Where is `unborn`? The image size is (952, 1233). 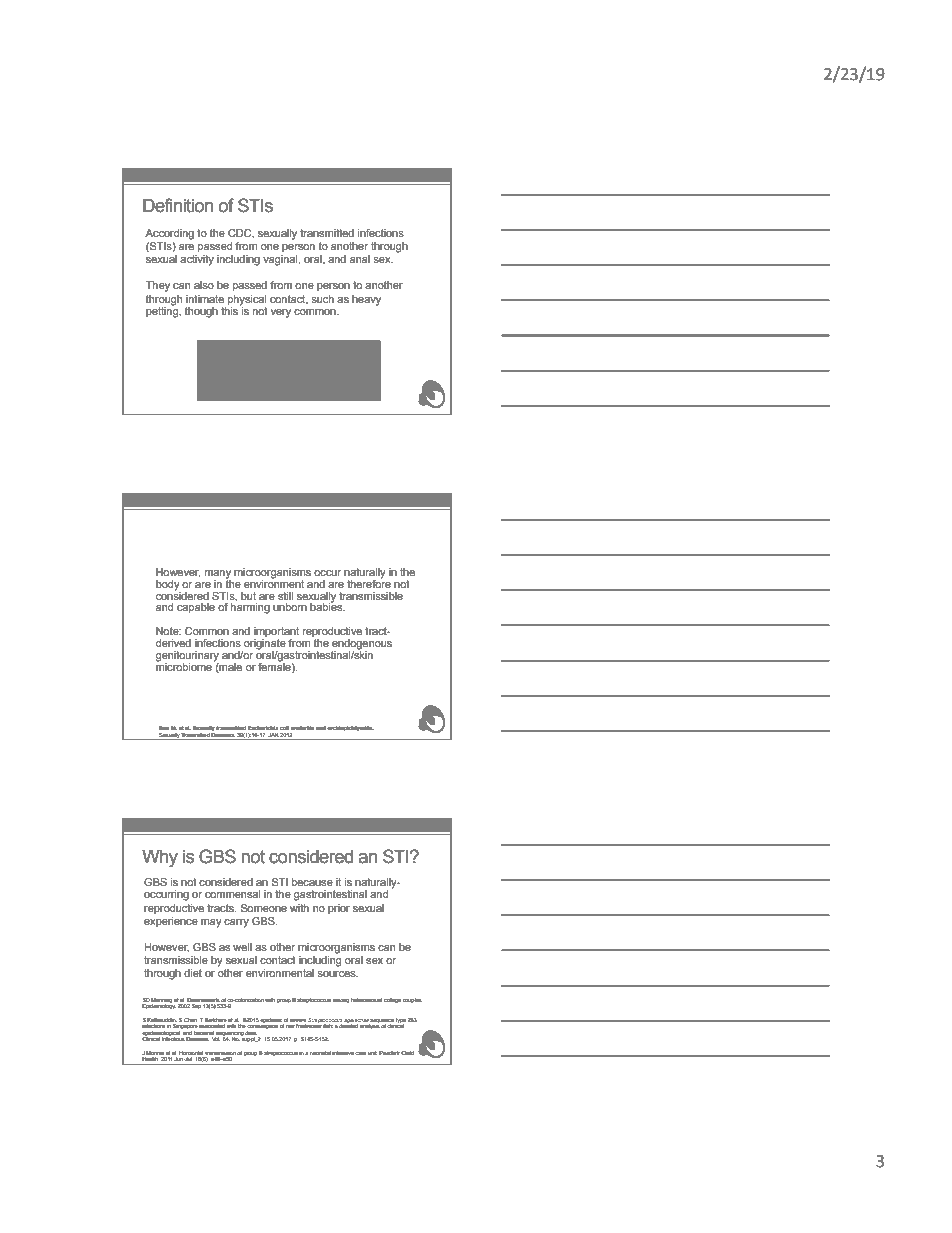
unborn is located at coordinates (290, 607).
